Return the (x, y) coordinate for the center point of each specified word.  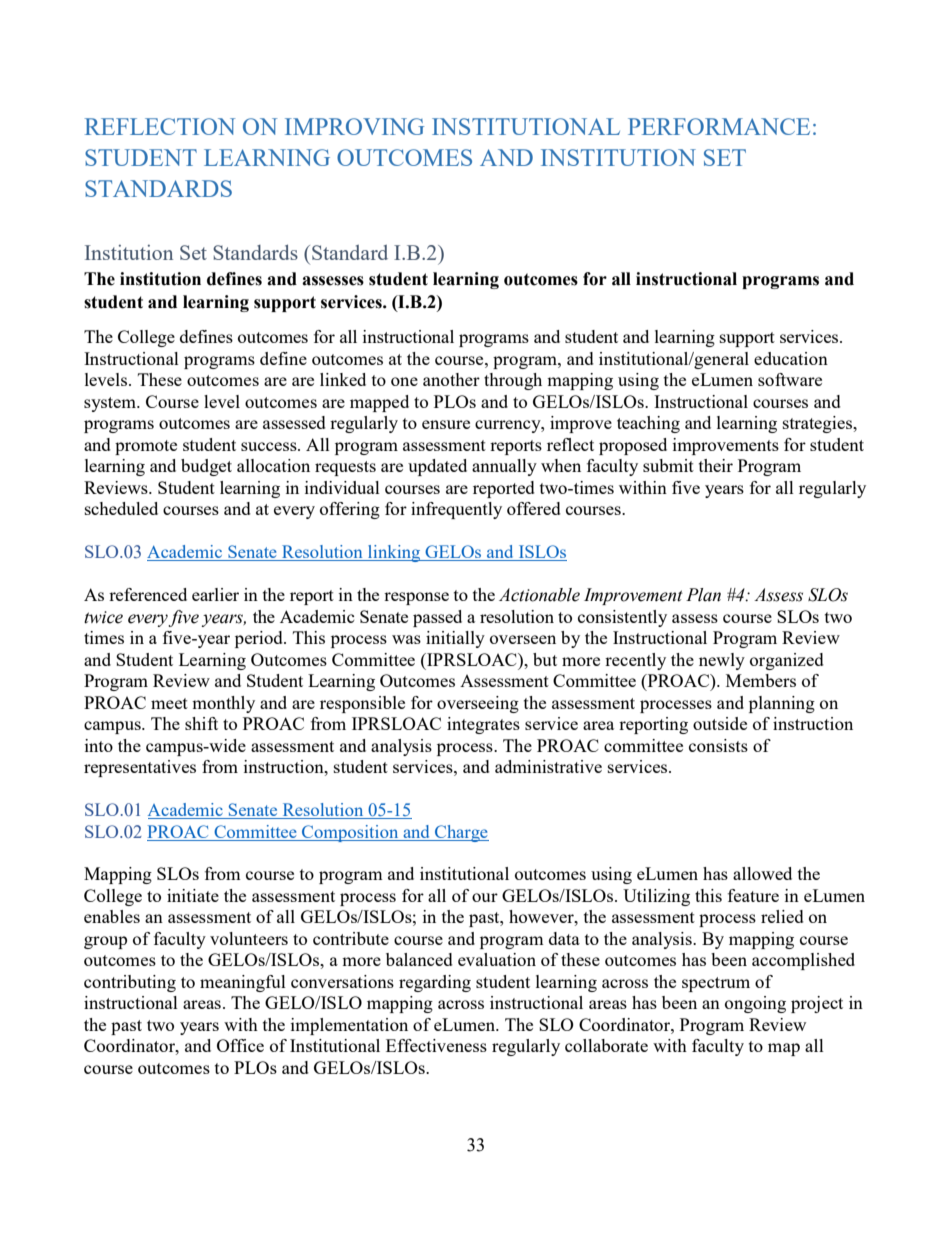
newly (722, 661)
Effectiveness (436, 1045)
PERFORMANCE (719, 126)
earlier (215, 594)
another (451, 379)
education (791, 358)
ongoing (755, 1004)
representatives (140, 768)
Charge (461, 833)
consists (718, 745)
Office (240, 1045)
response (416, 598)
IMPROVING (354, 126)
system (111, 404)
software (790, 379)
